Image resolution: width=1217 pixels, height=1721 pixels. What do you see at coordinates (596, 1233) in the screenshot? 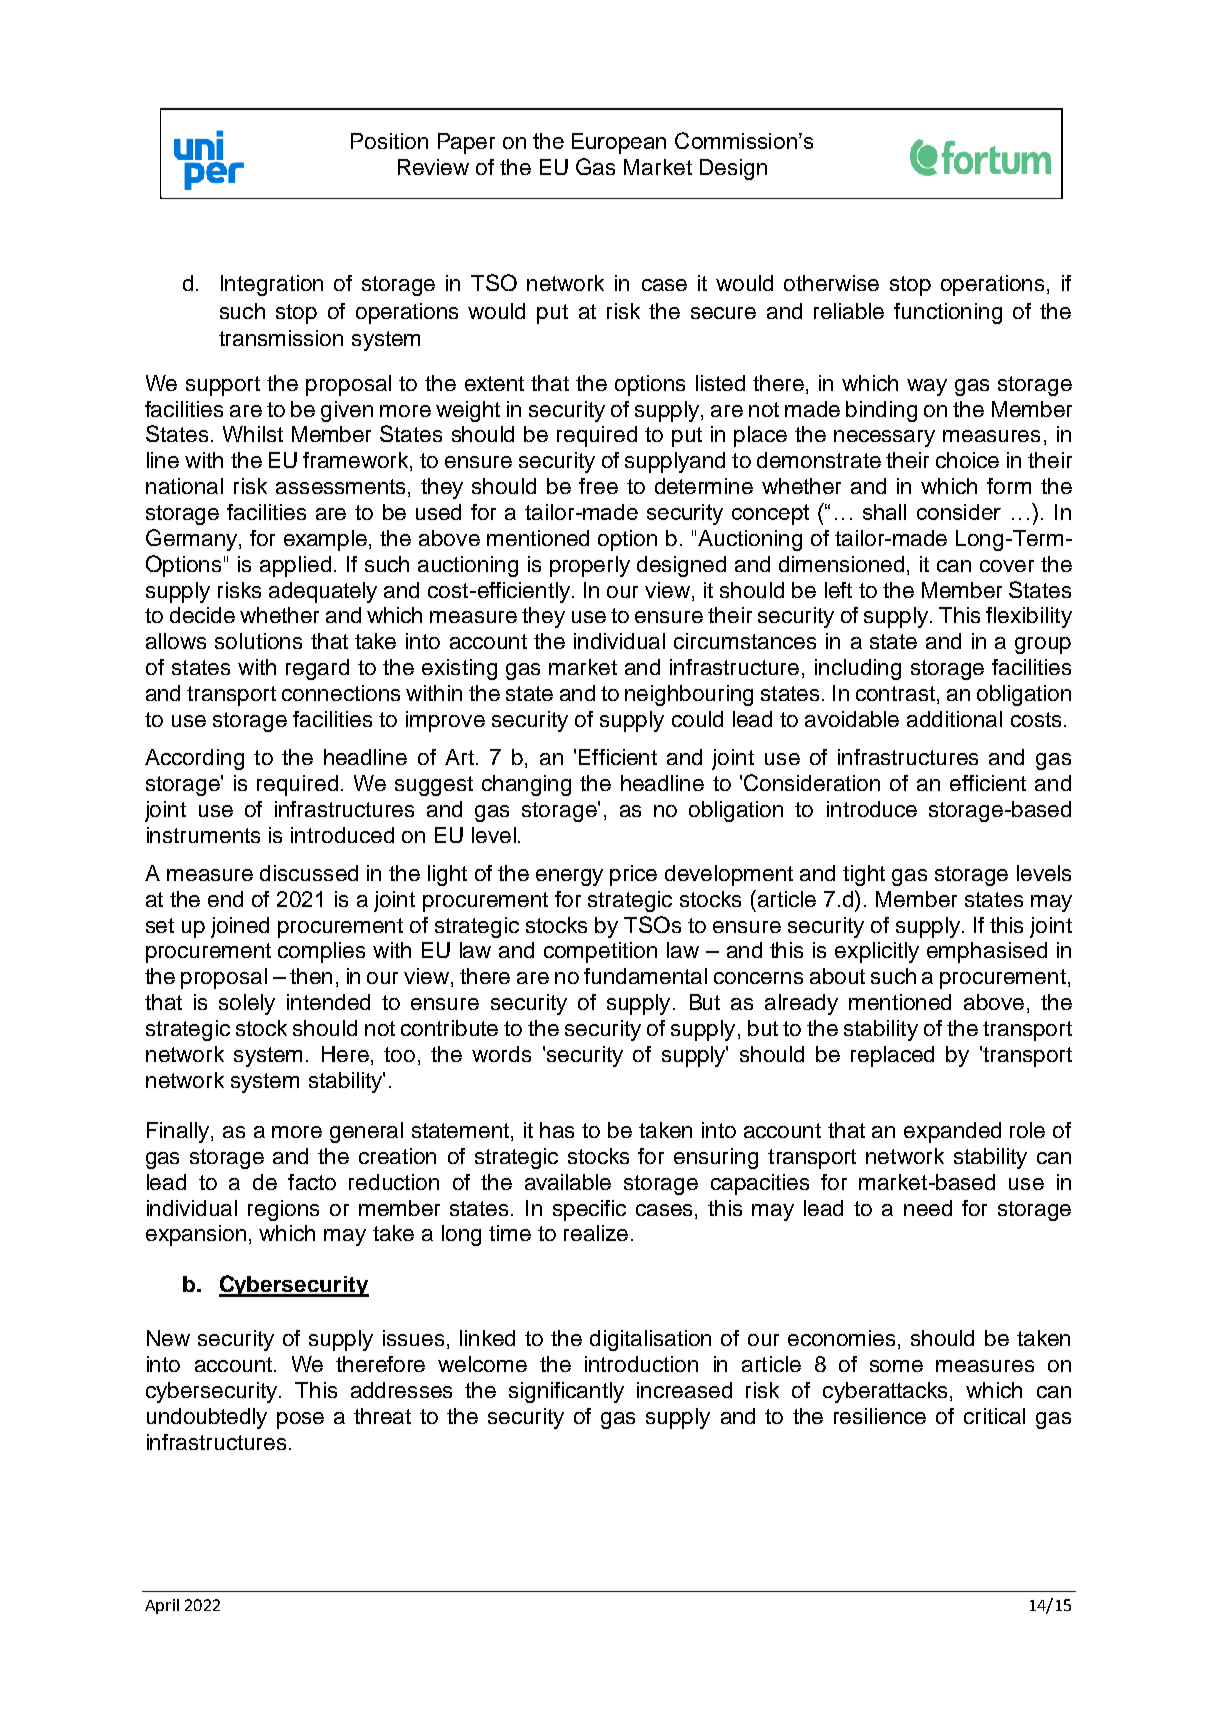
I see `realize` at bounding box center [596, 1233].
